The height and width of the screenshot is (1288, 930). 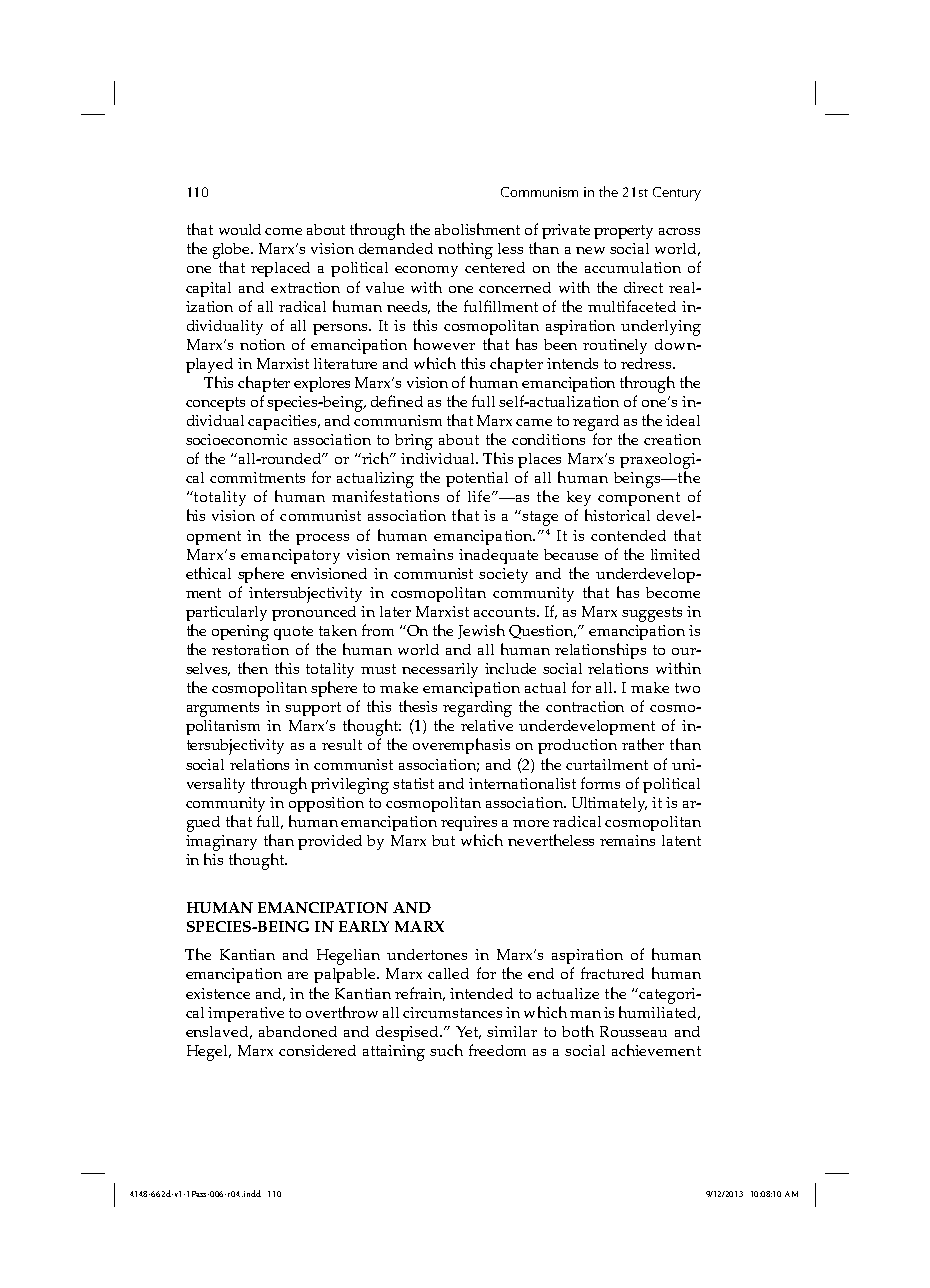 What do you see at coordinates (240, 633) in the screenshot?
I see `opening` at bounding box center [240, 633].
